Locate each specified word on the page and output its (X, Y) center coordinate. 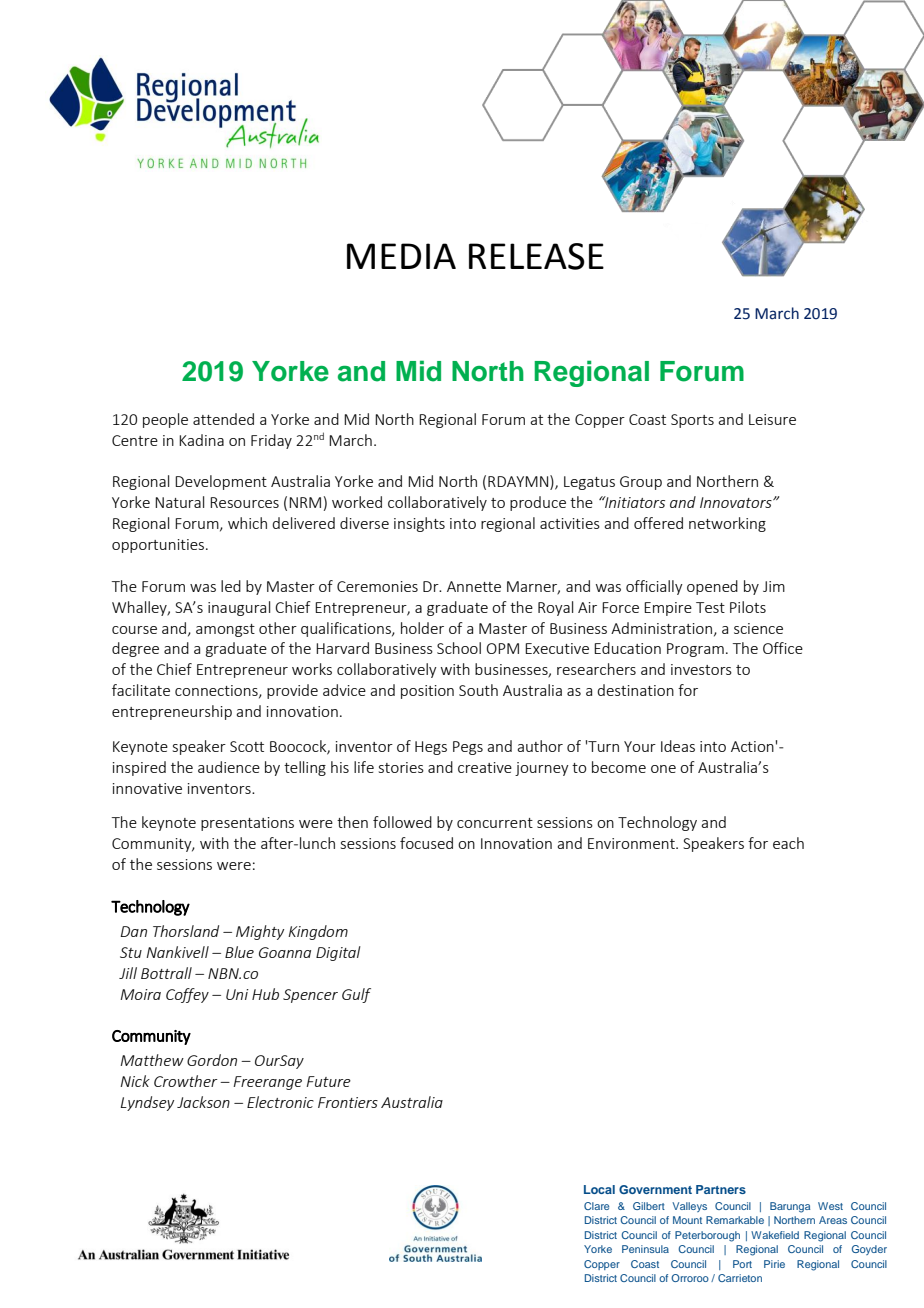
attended (223, 419)
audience (229, 767)
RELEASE (536, 256)
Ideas (678, 746)
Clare (596, 1206)
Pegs (468, 748)
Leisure (772, 419)
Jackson (203, 1102)
